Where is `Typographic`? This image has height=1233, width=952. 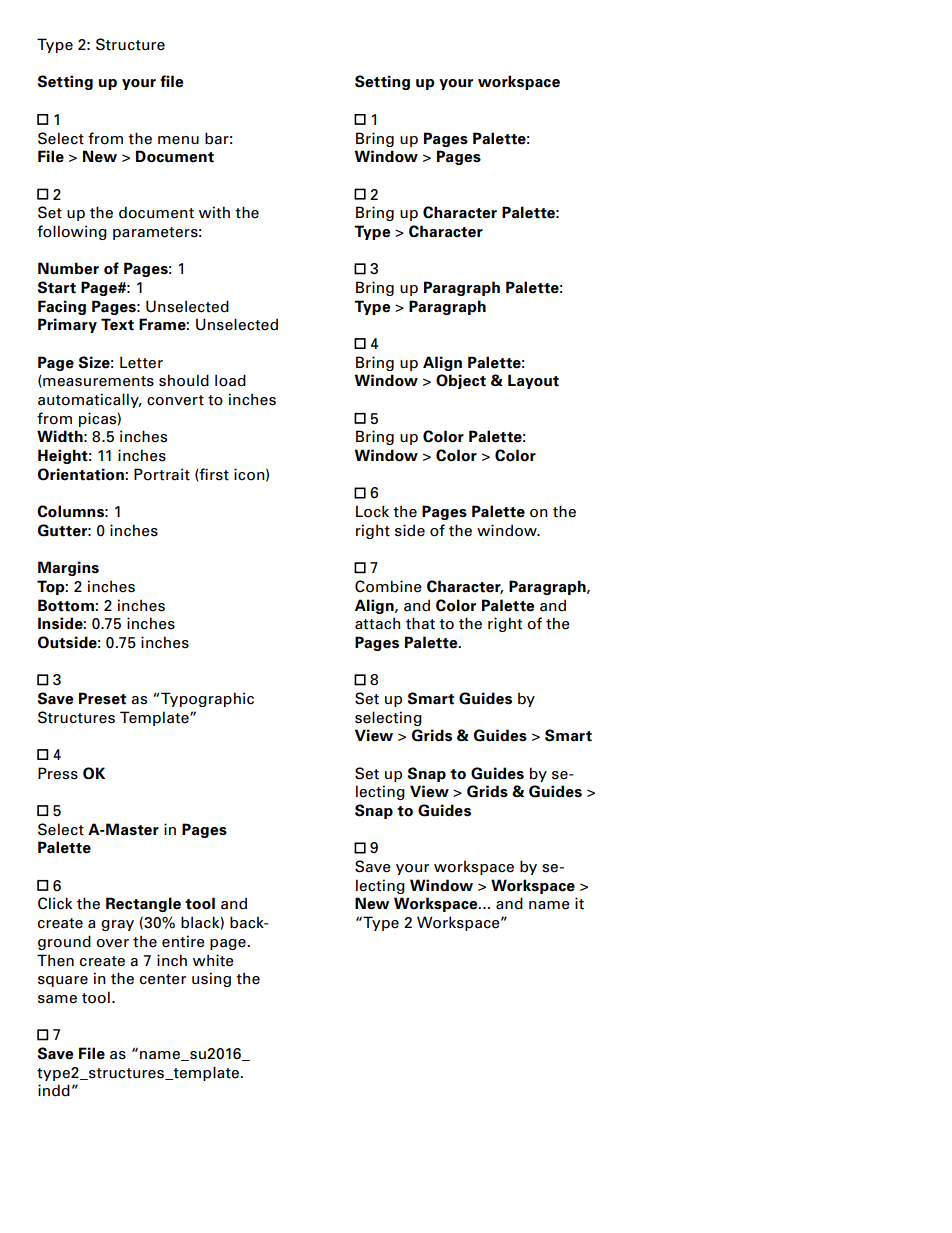
Typographic is located at coordinates (207, 699).
